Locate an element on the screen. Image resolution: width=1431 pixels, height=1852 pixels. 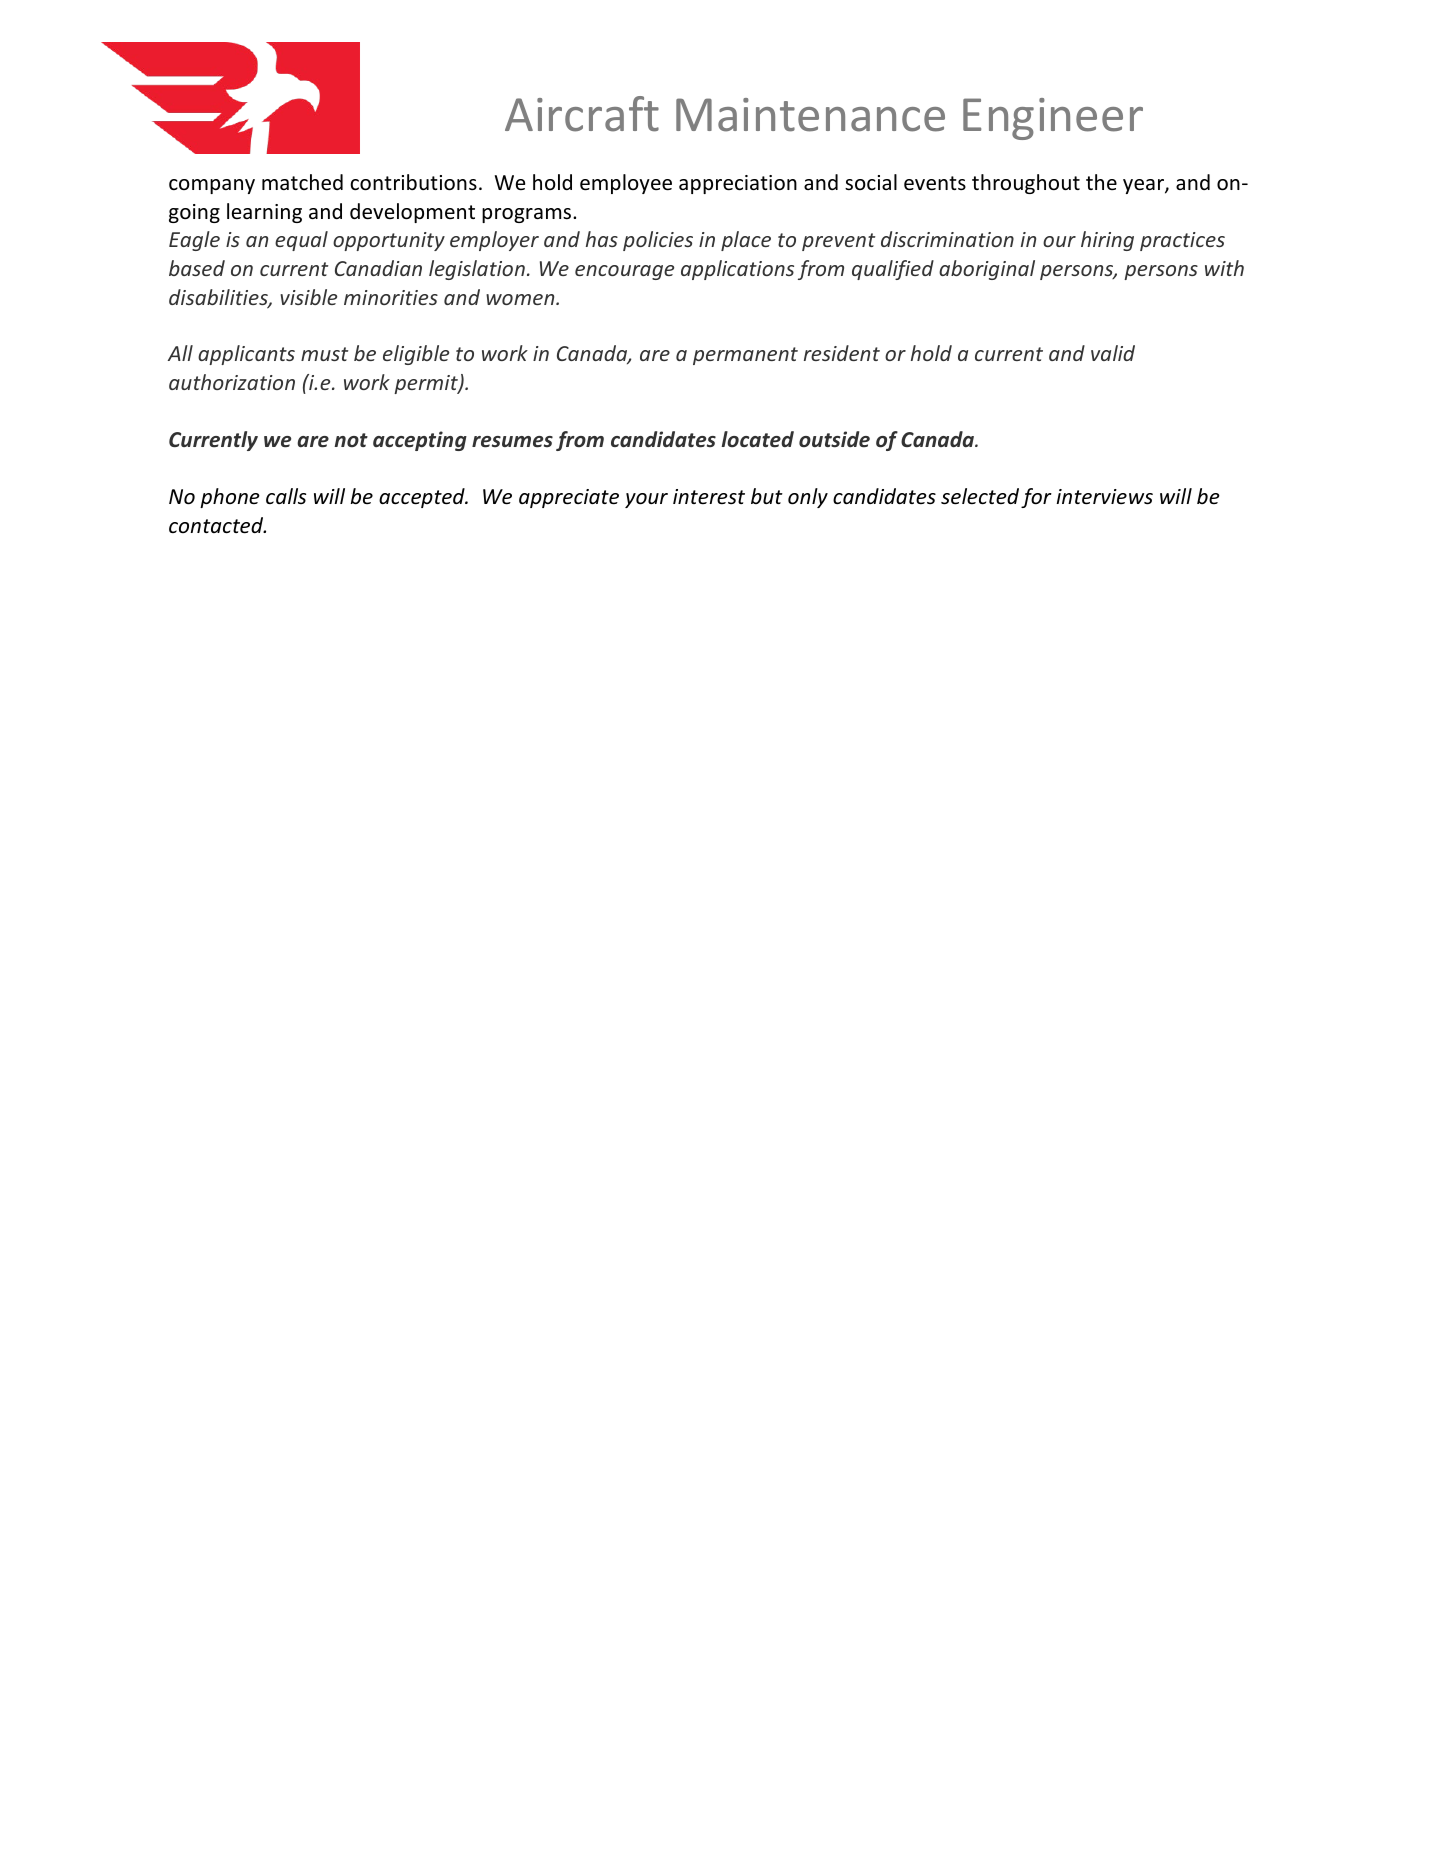
valid is located at coordinates (1113, 353).
